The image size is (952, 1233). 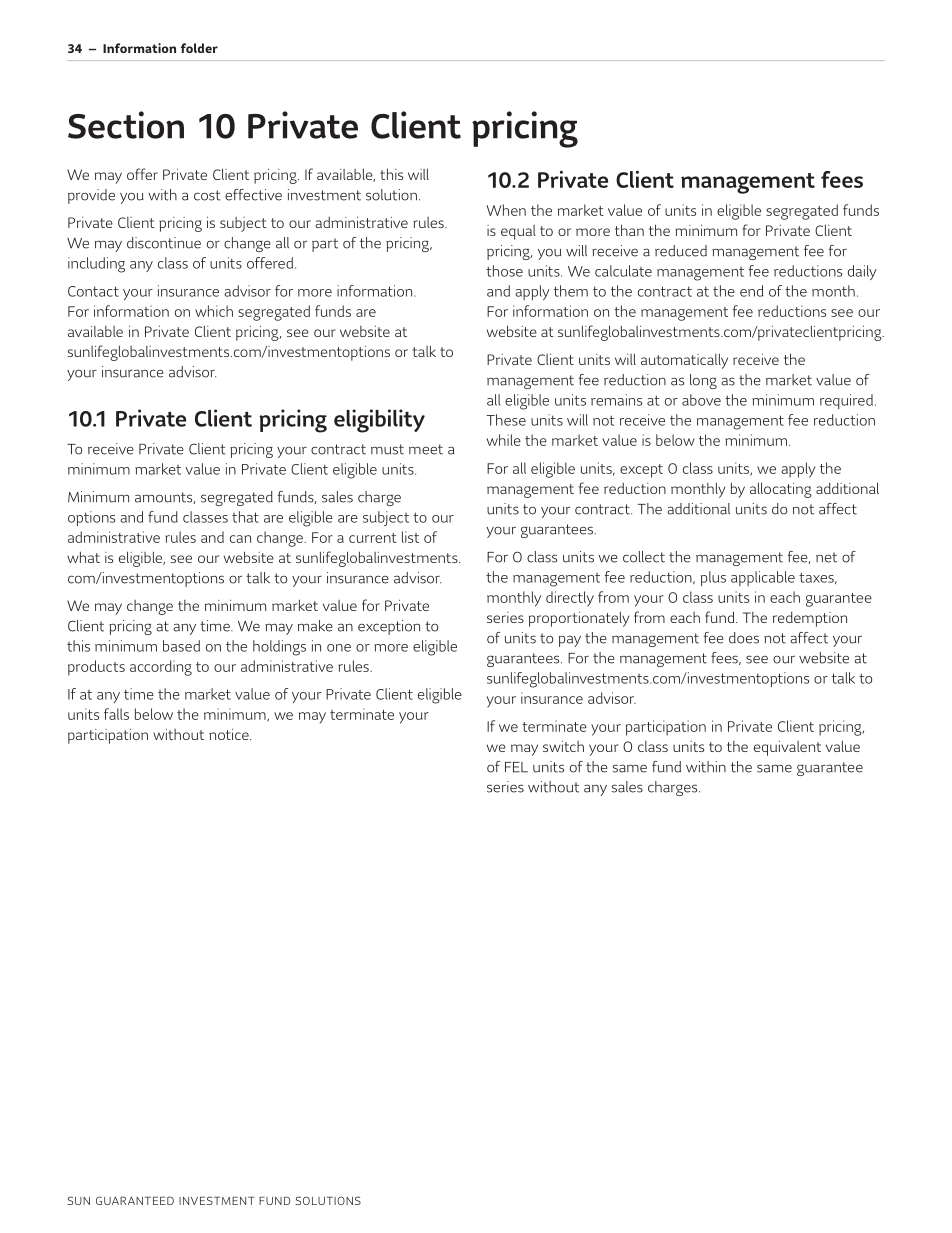 What do you see at coordinates (629, 230) in the image?
I see `than` at bounding box center [629, 230].
